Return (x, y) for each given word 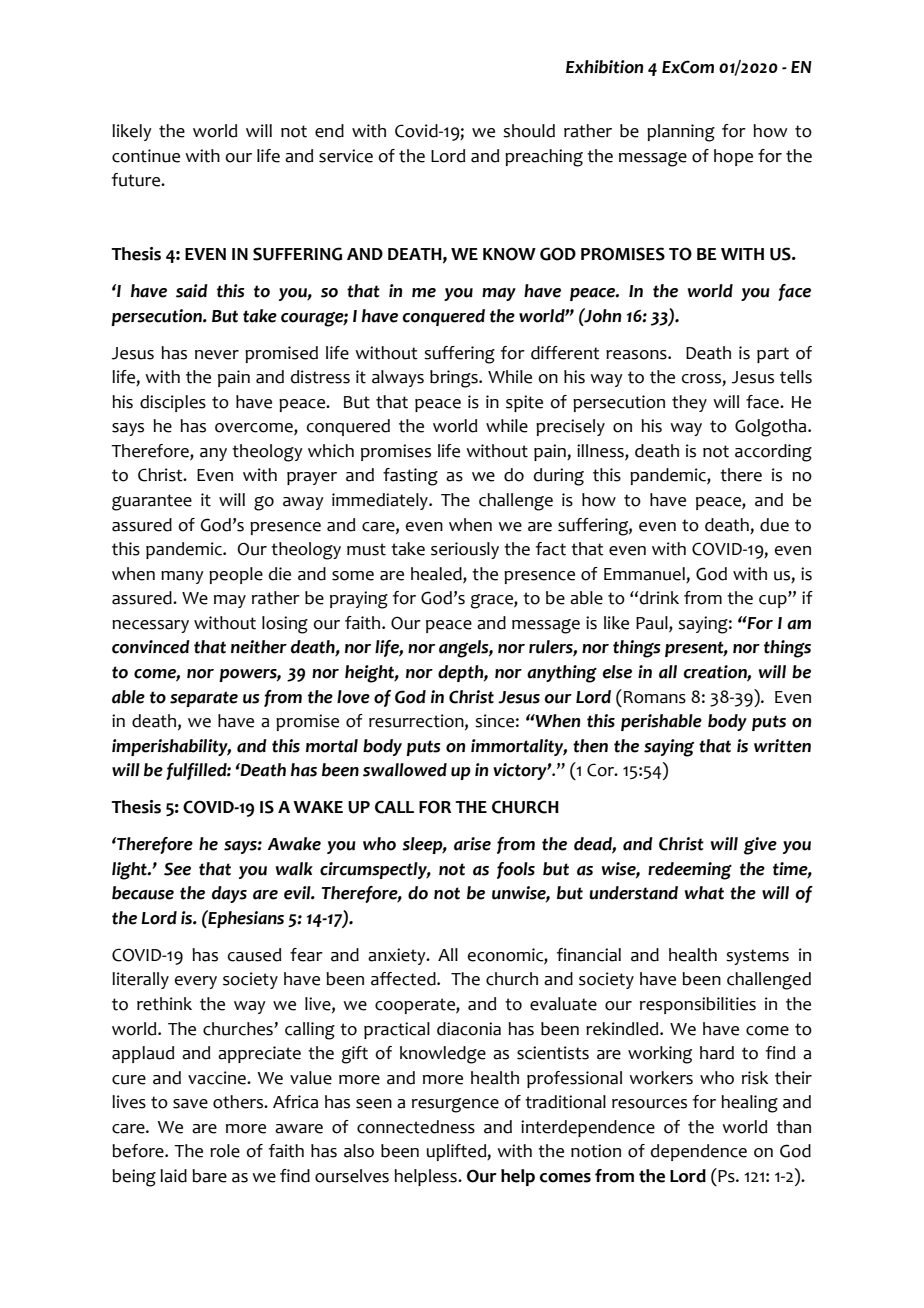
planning (681, 133)
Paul (653, 624)
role (225, 1151)
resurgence (455, 1105)
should (529, 131)
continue (146, 156)
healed (437, 574)
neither (259, 647)
